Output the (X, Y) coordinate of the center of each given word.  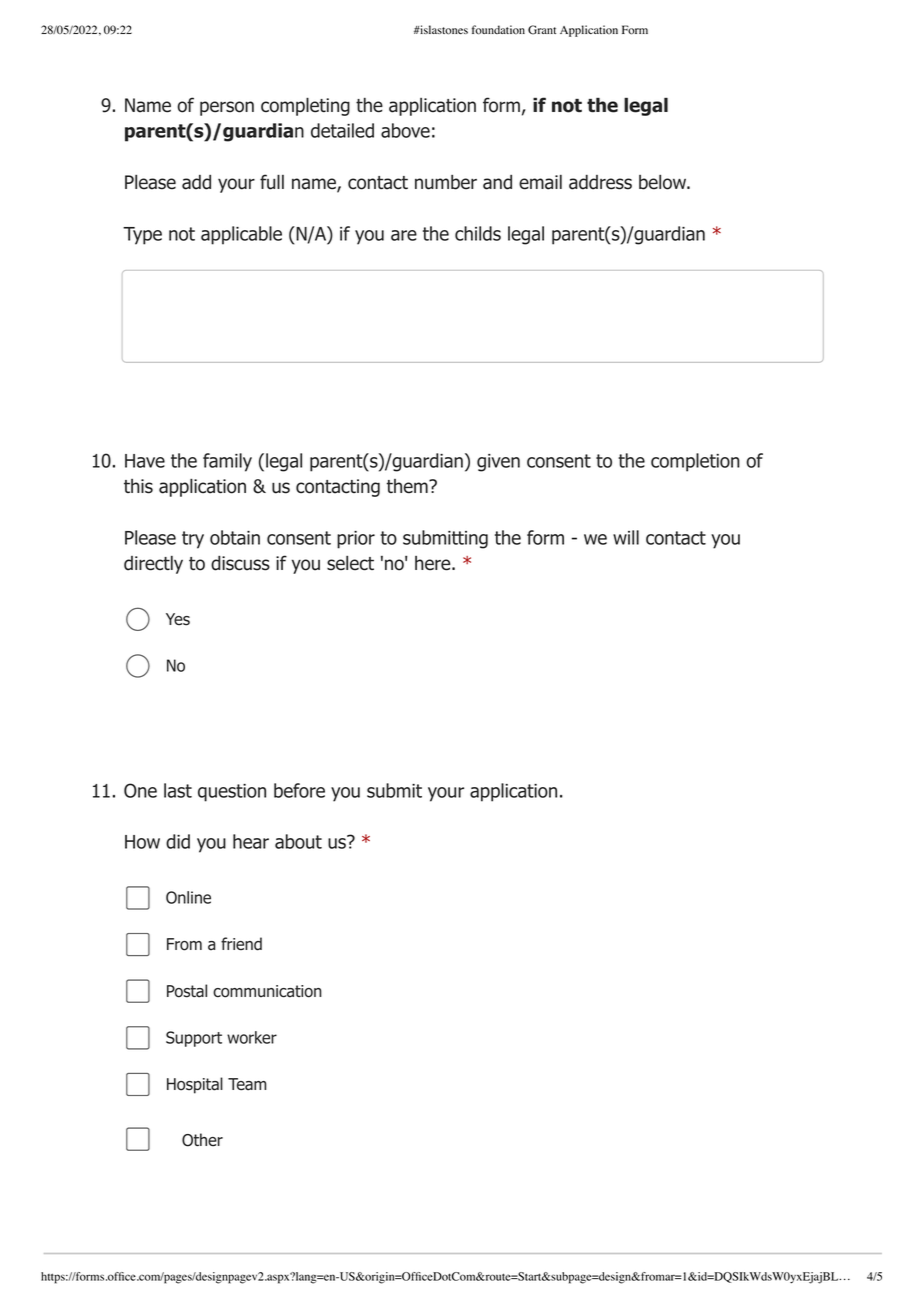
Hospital (195, 1085)
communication (267, 991)
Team (247, 1084)
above (405, 130)
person (227, 108)
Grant (542, 30)
